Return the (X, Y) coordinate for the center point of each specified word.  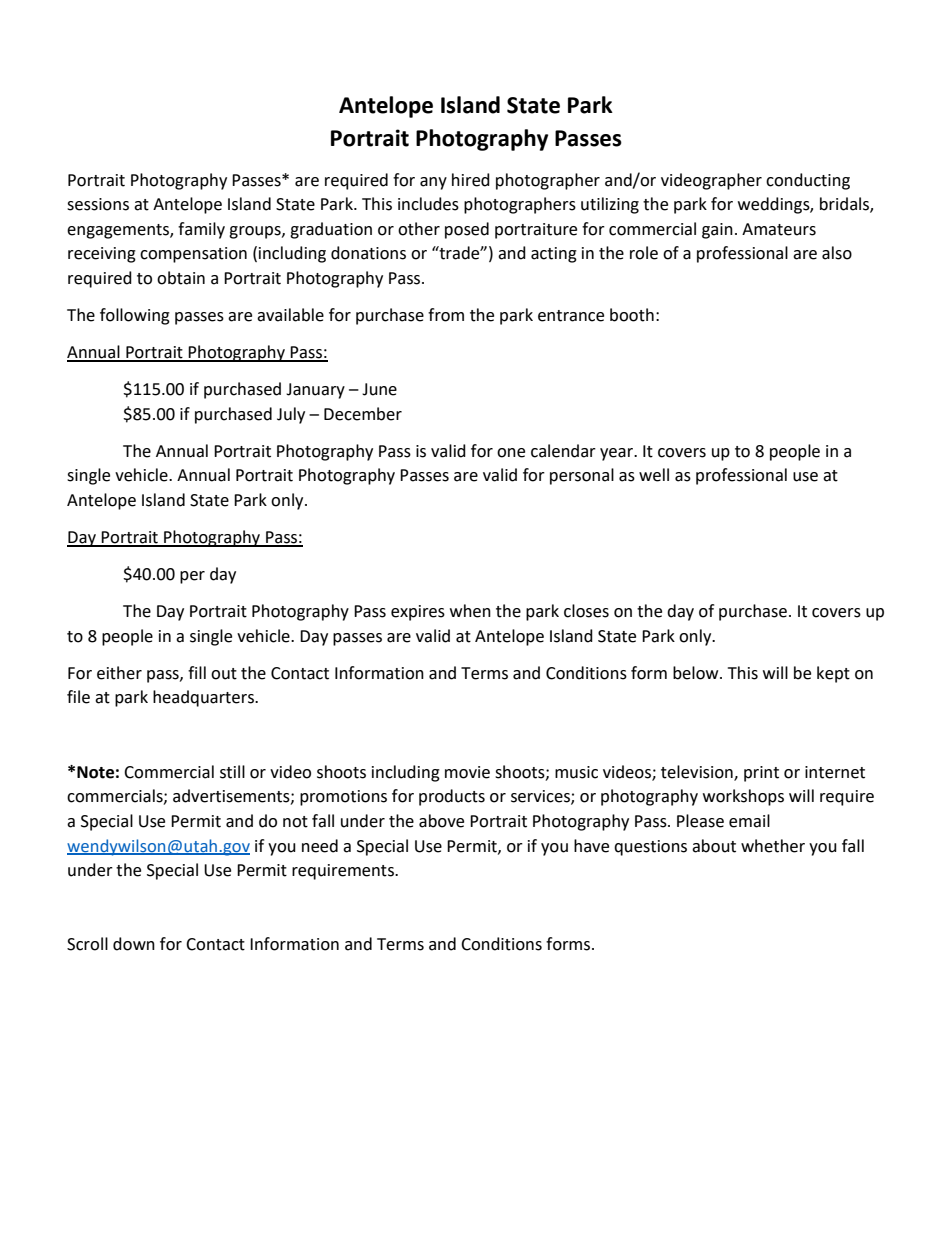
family (201, 230)
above (441, 821)
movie (467, 772)
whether (773, 846)
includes (428, 204)
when (470, 611)
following (135, 316)
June (379, 389)
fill (197, 672)
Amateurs (779, 229)
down (134, 944)
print (761, 774)
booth (632, 315)
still (232, 772)
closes (586, 611)
